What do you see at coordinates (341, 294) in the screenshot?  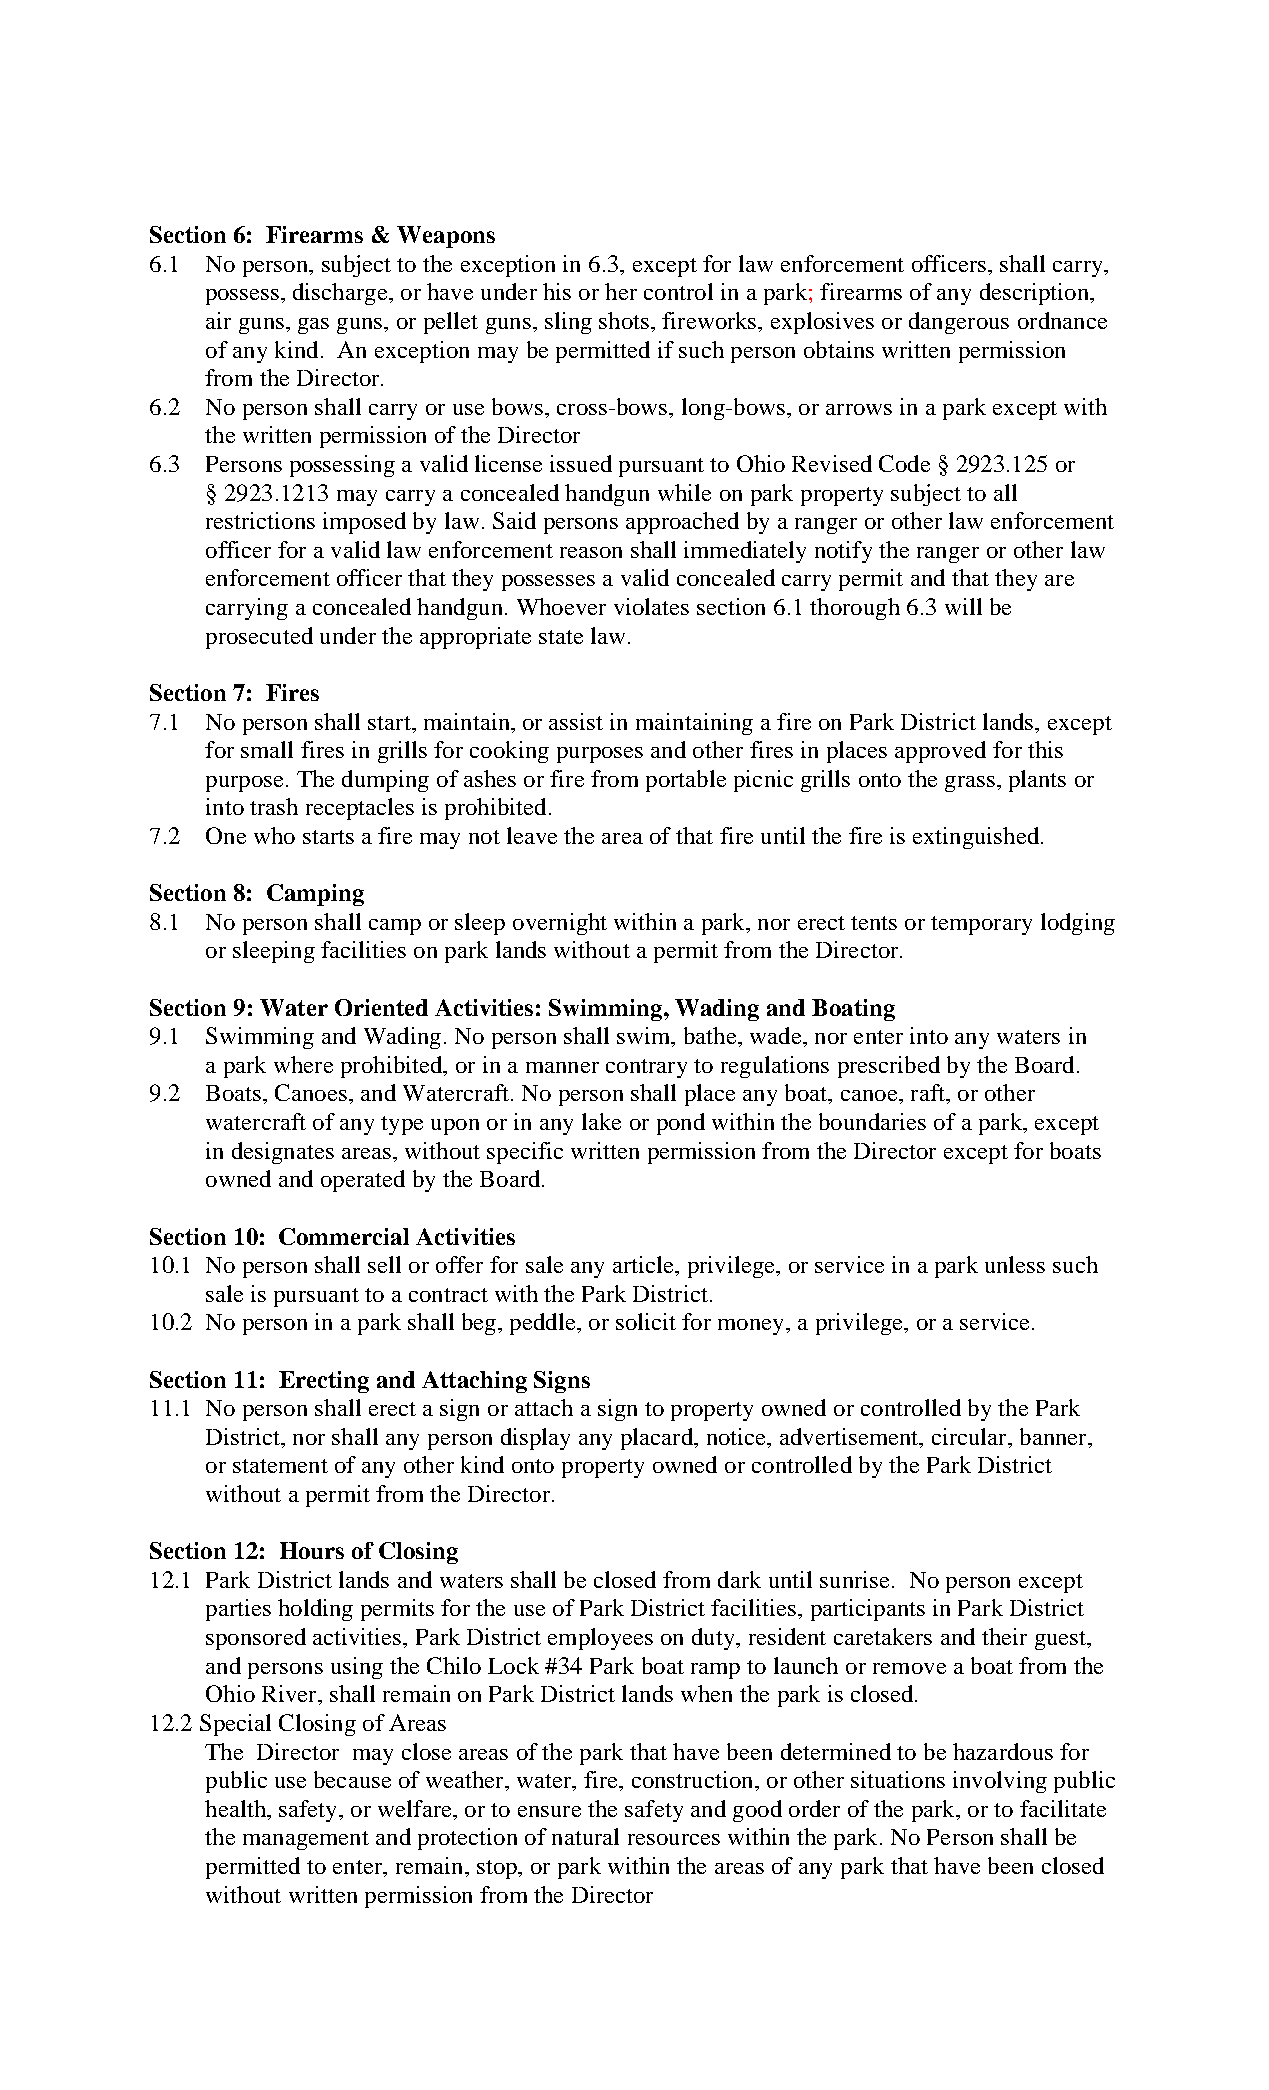 I see `discharge` at bounding box center [341, 294].
